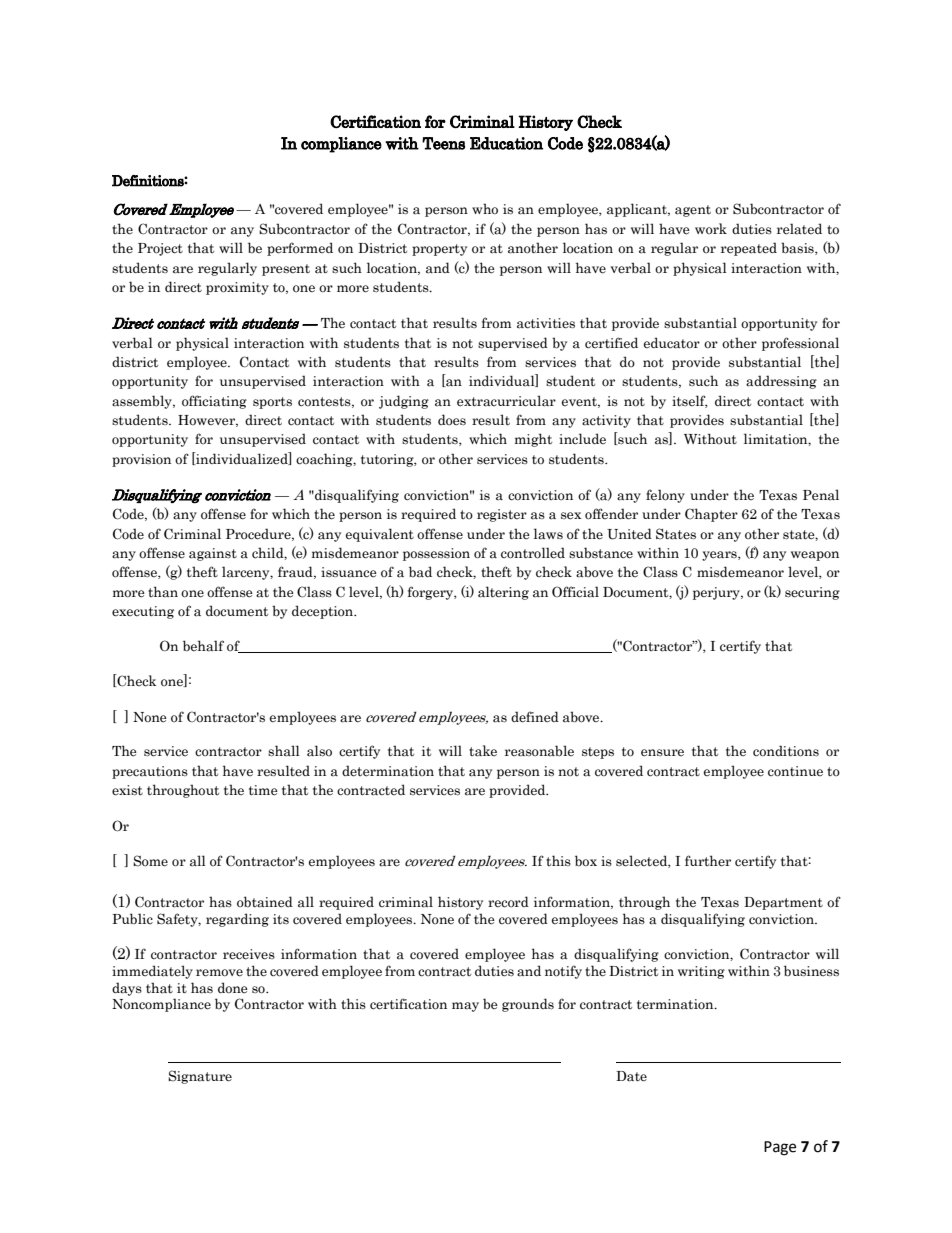 Image resolution: width=952 pixels, height=1233 pixels. I want to click on Signature, so click(200, 1077).
